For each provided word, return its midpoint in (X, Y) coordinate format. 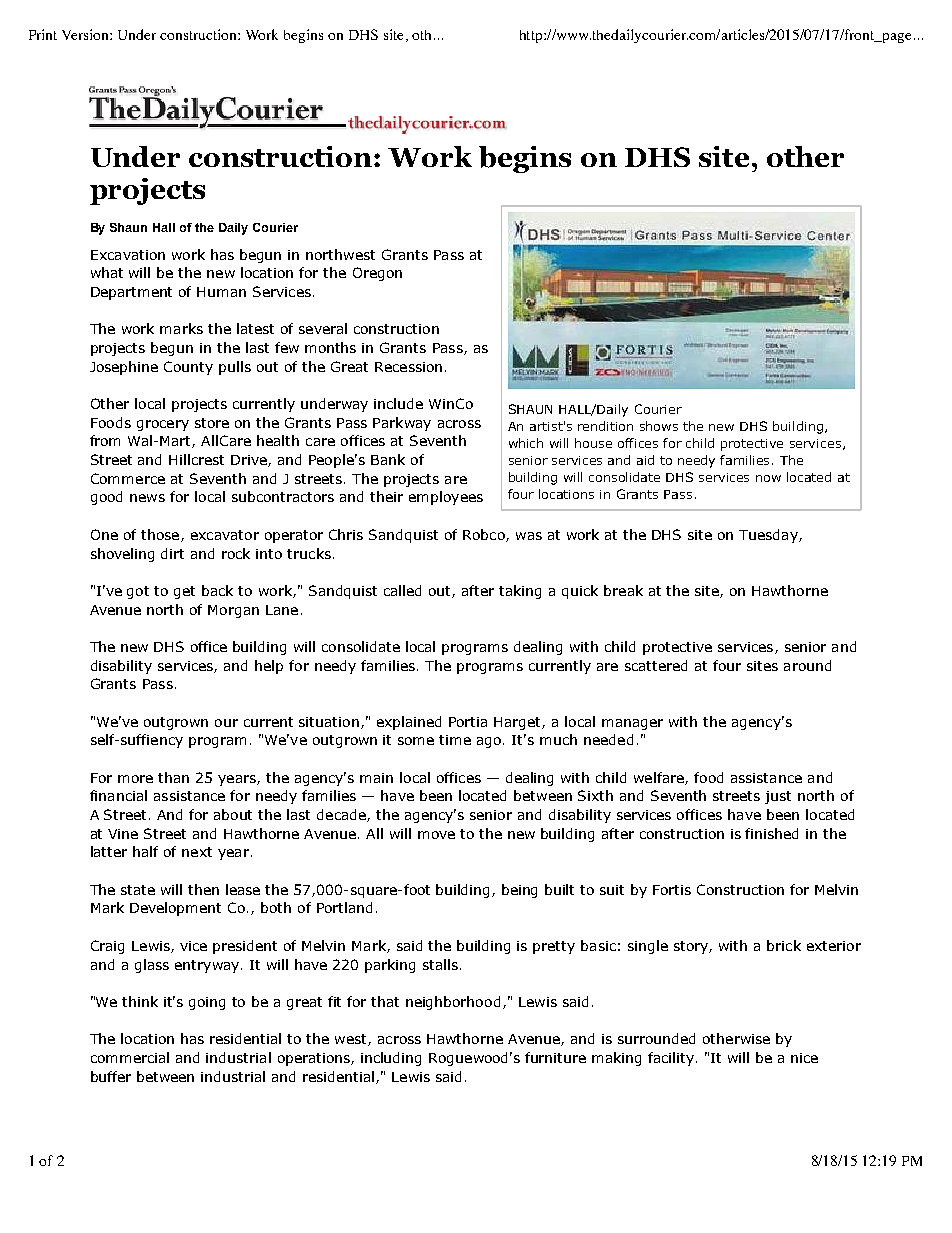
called (402, 590)
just (778, 797)
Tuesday (769, 536)
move (436, 835)
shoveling (122, 555)
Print (43, 34)
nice (804, 1058)
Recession (408, 367)
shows (659, 426)
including (391, 1059)
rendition (605, 426)
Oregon (377, 274)
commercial (130, 1057)
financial (118, 795)
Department (131, 293)
